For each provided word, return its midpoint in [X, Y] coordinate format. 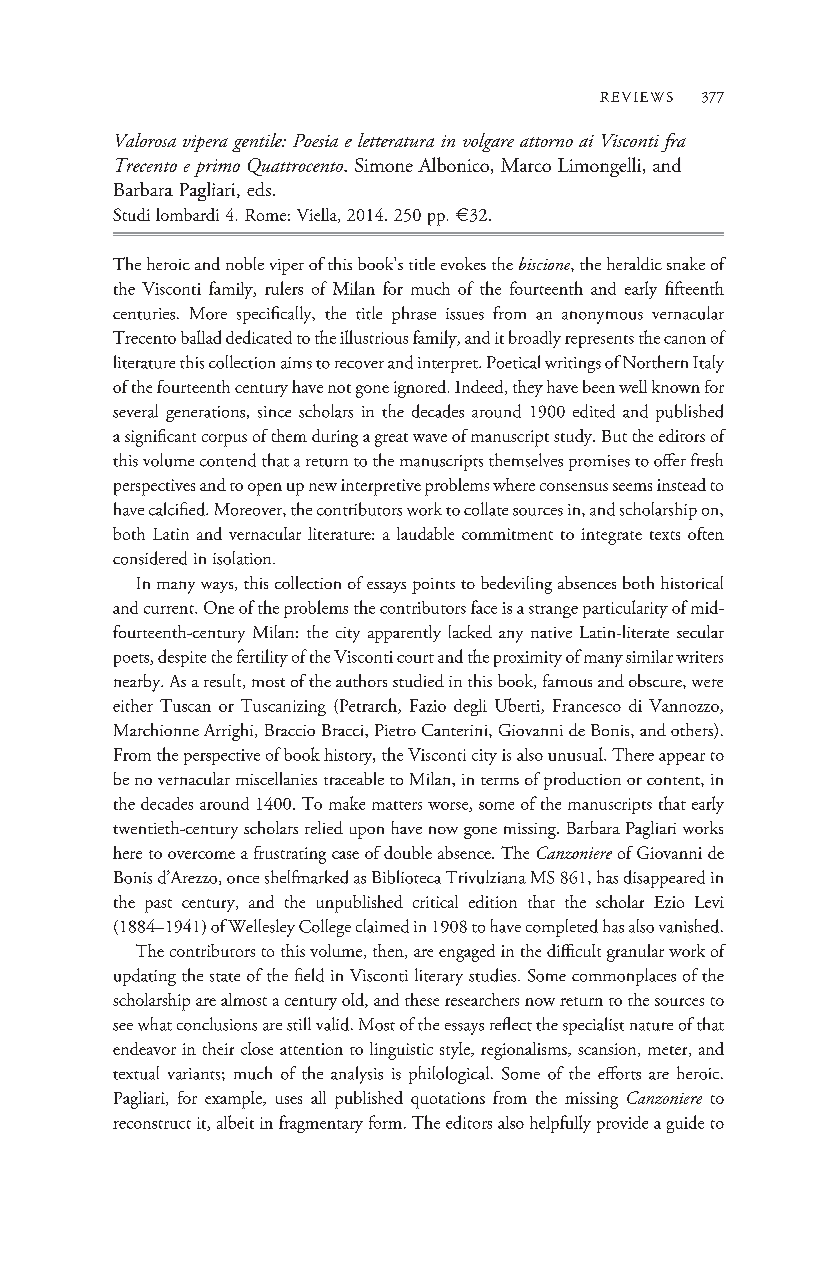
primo [217, 168]
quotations [448, 1100]
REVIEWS [636, 97]
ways [218, 587]
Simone [384, 165]
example [234, 1100]
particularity [625, 609]
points [433, 586]
